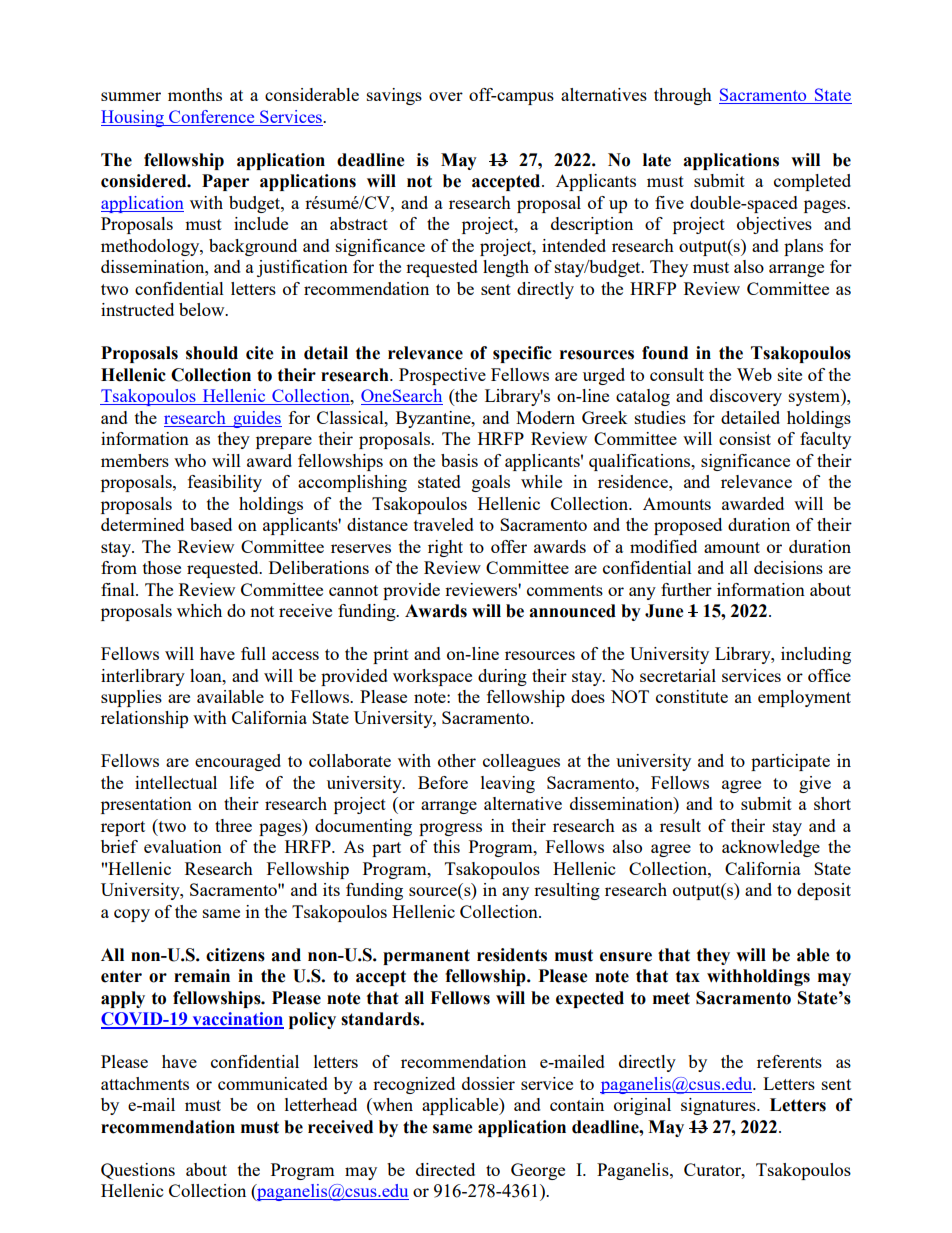 Image resolution: width=952 pixels, height=1233 pixels. I want to click on through, so click(683, 96).
